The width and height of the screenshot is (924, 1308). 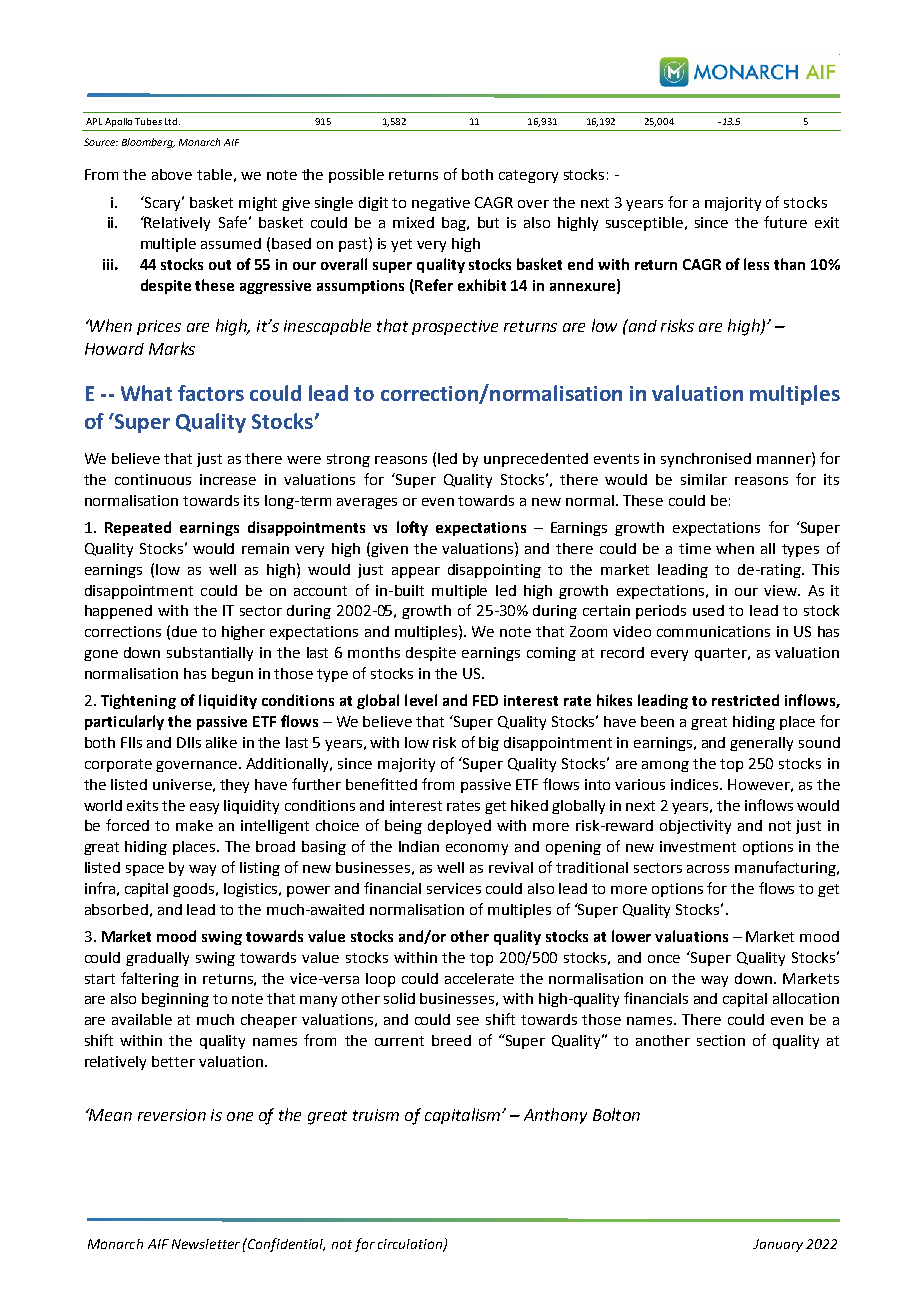 What do you see at coordinates (376, 1115) in the screenshot?
I see `truism` at bounding box center [376, 1115].
